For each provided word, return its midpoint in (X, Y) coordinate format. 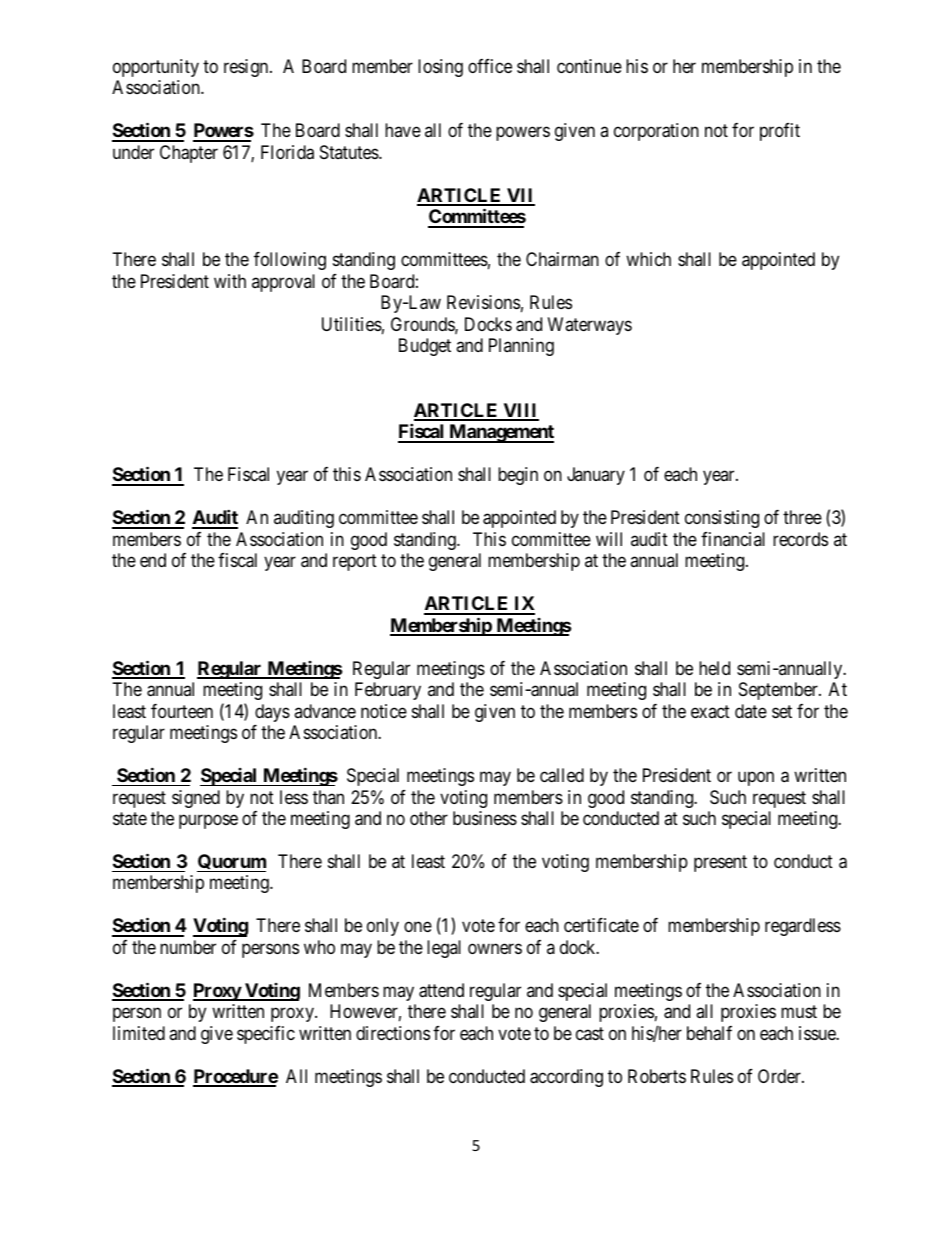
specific (266, 1035)
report (355, 562)
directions (393, 1033)
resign (247, 68)
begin (518, 476)
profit (780, 132)
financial (733, 539)
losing (440, 68)
